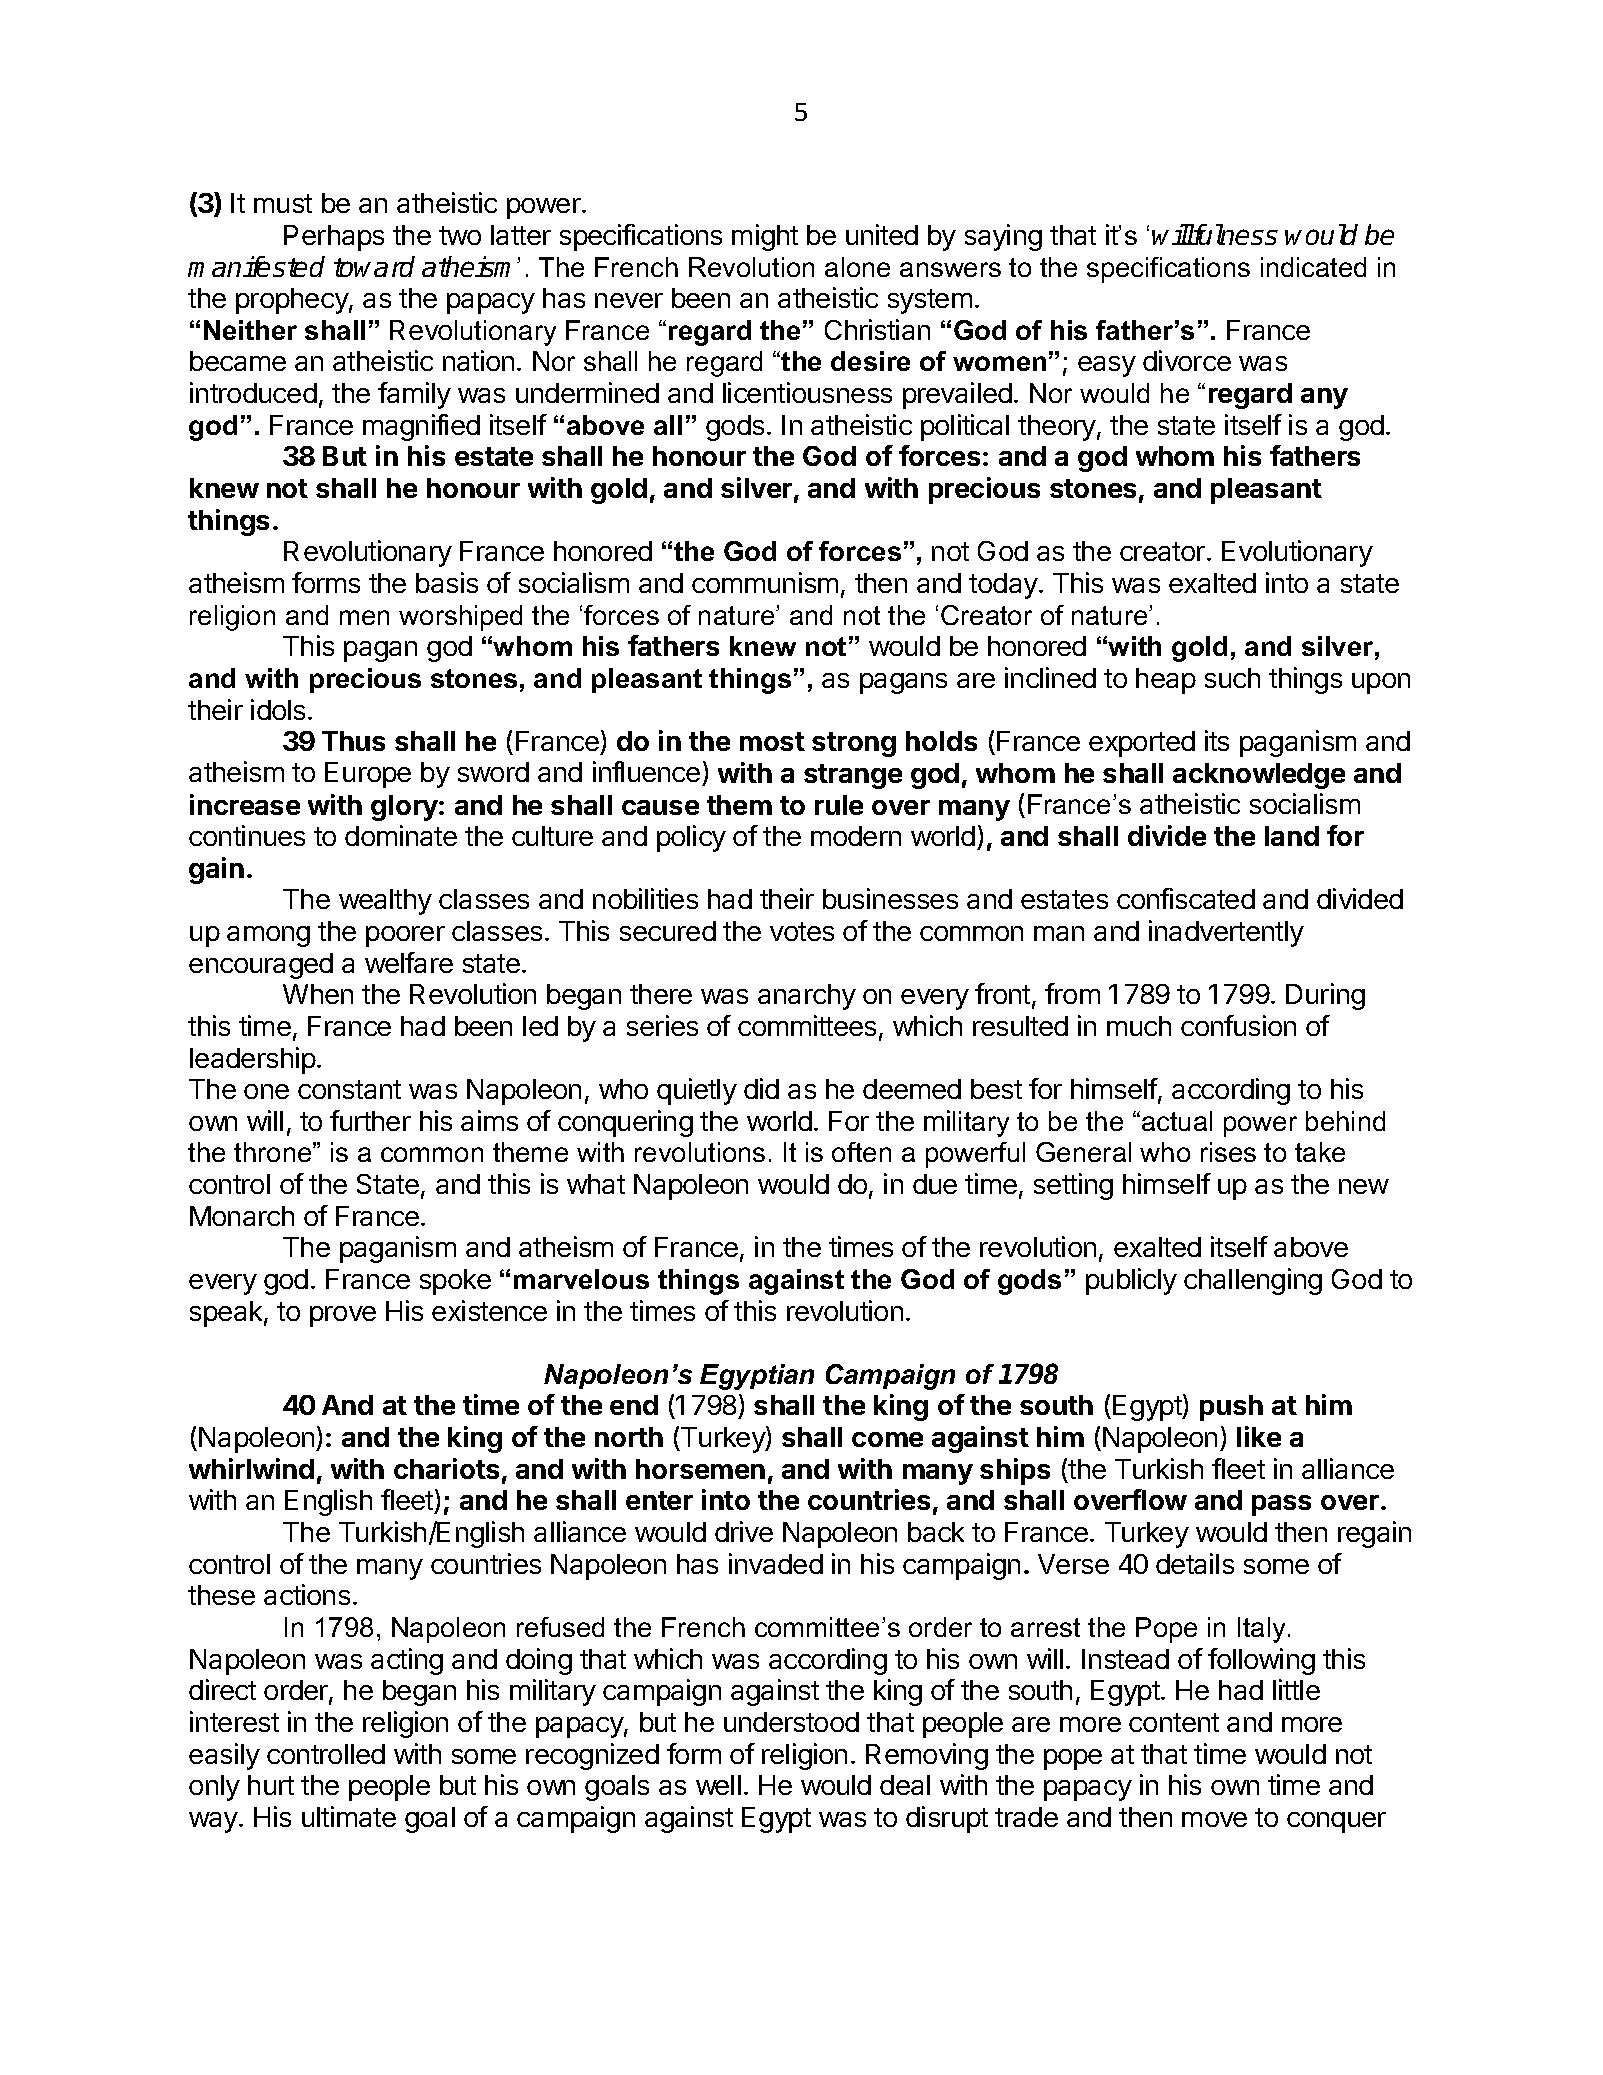 The image size is (1603, 2075). Describe the element at coordinates (343, 1316) in the screenshot. I see `prove` at that location.
